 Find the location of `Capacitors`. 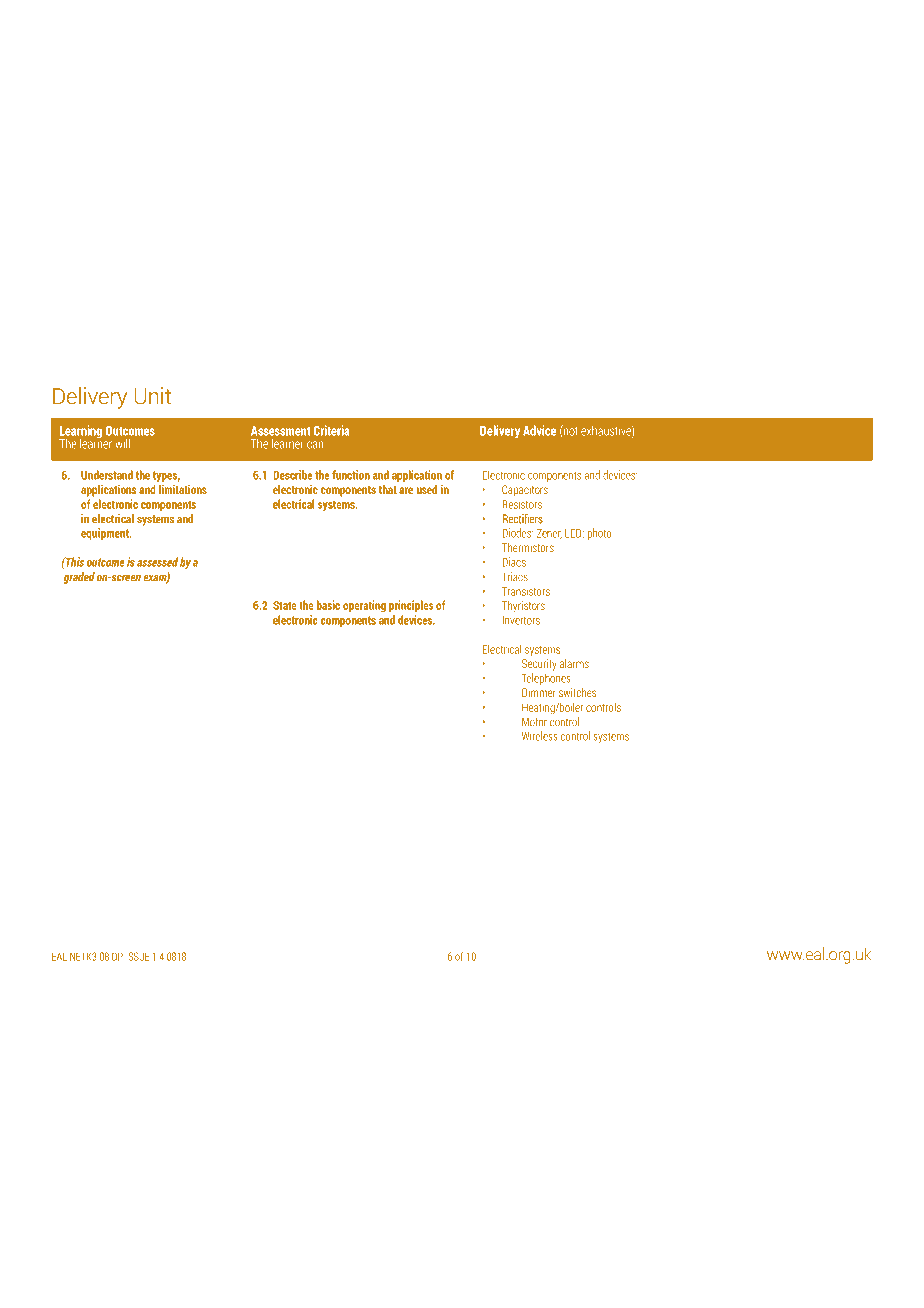

Capacitors is located at coordinates (525, 491).
